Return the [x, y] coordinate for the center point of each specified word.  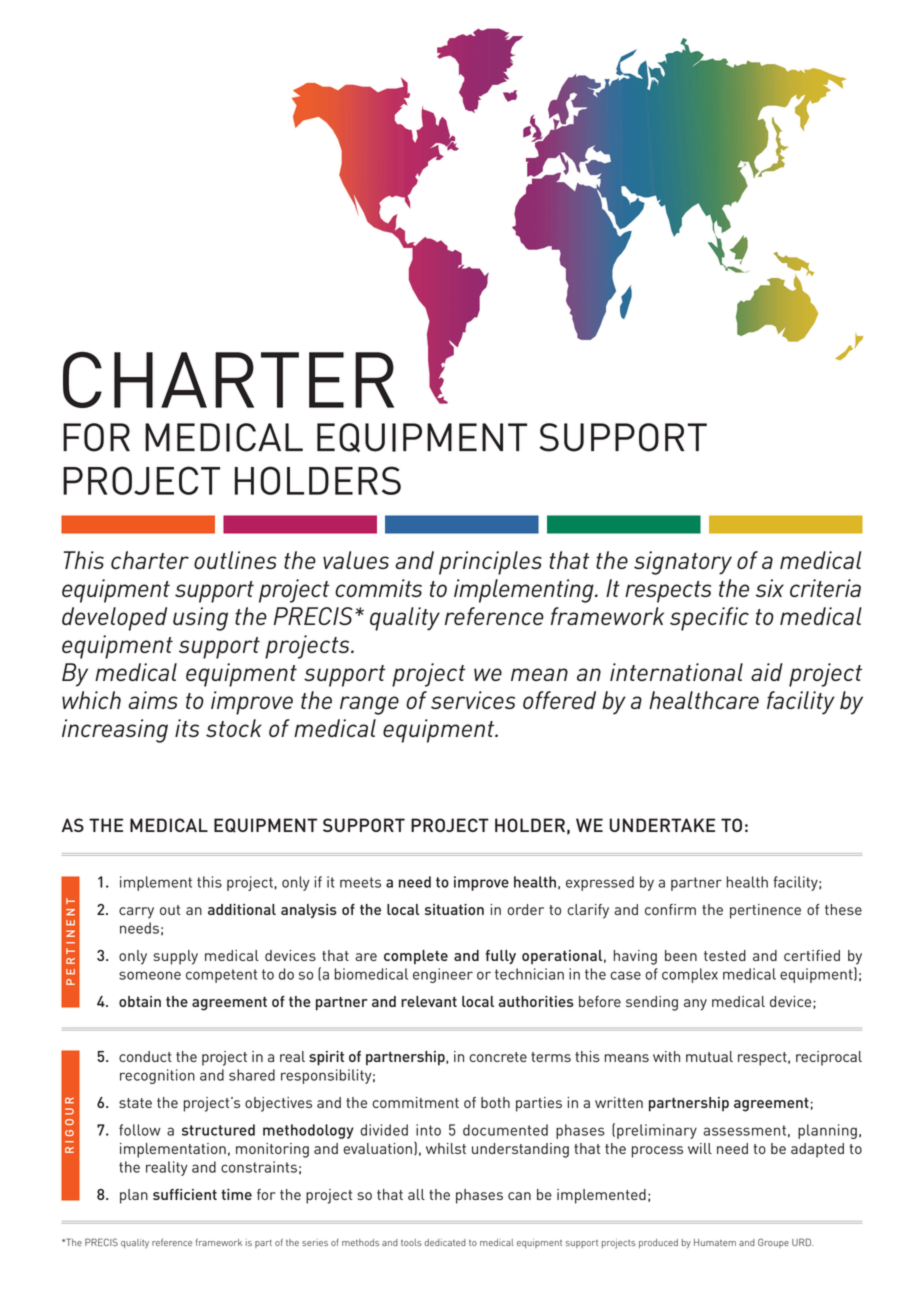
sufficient [185, 1194]
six [770, 588]
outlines [235, 560]
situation [454, 909]
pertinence [765, 911]
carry [136, 913]
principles [490, 563]
